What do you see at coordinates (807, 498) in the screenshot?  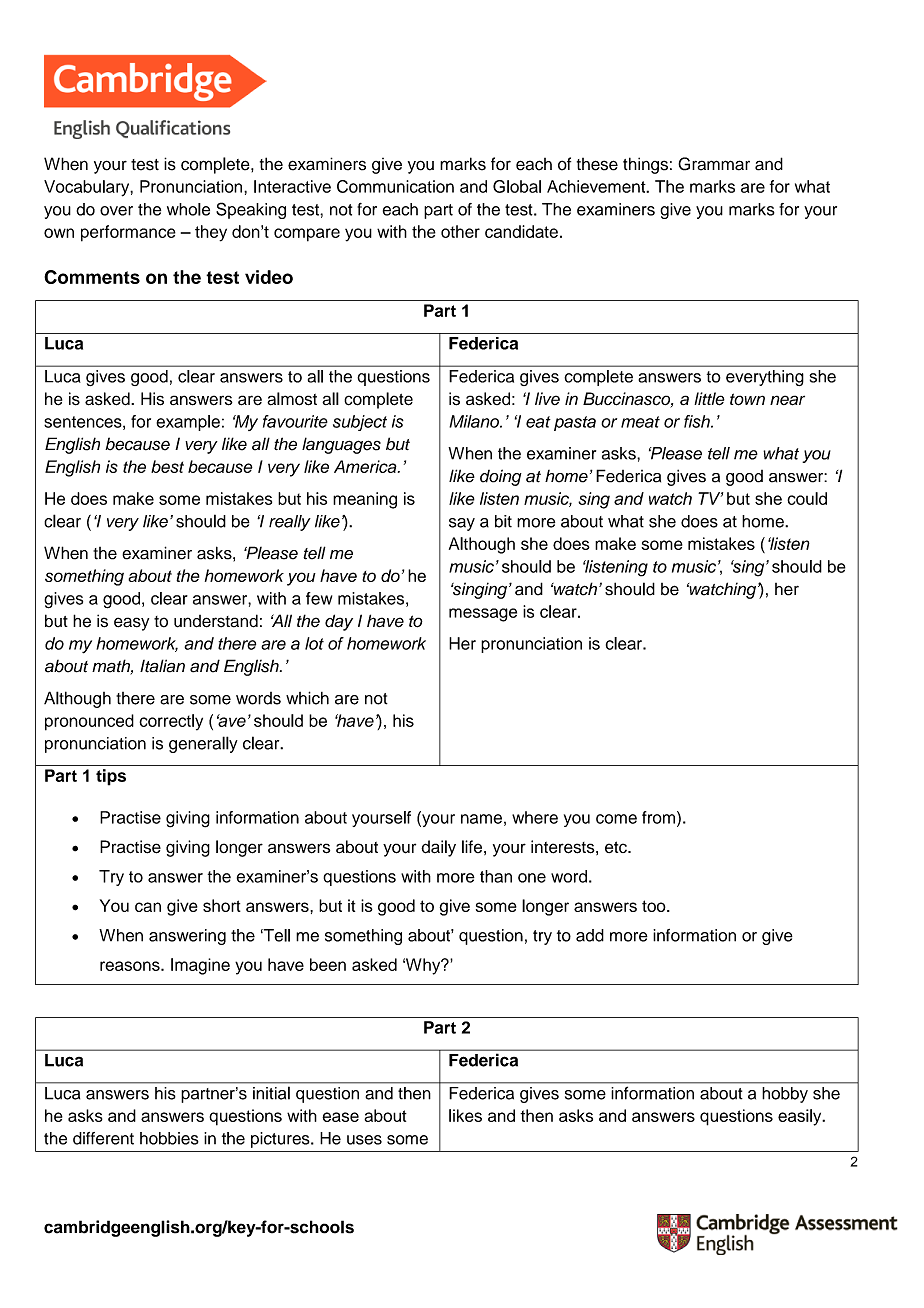 I see `could` at bounding box center [807, 498].
